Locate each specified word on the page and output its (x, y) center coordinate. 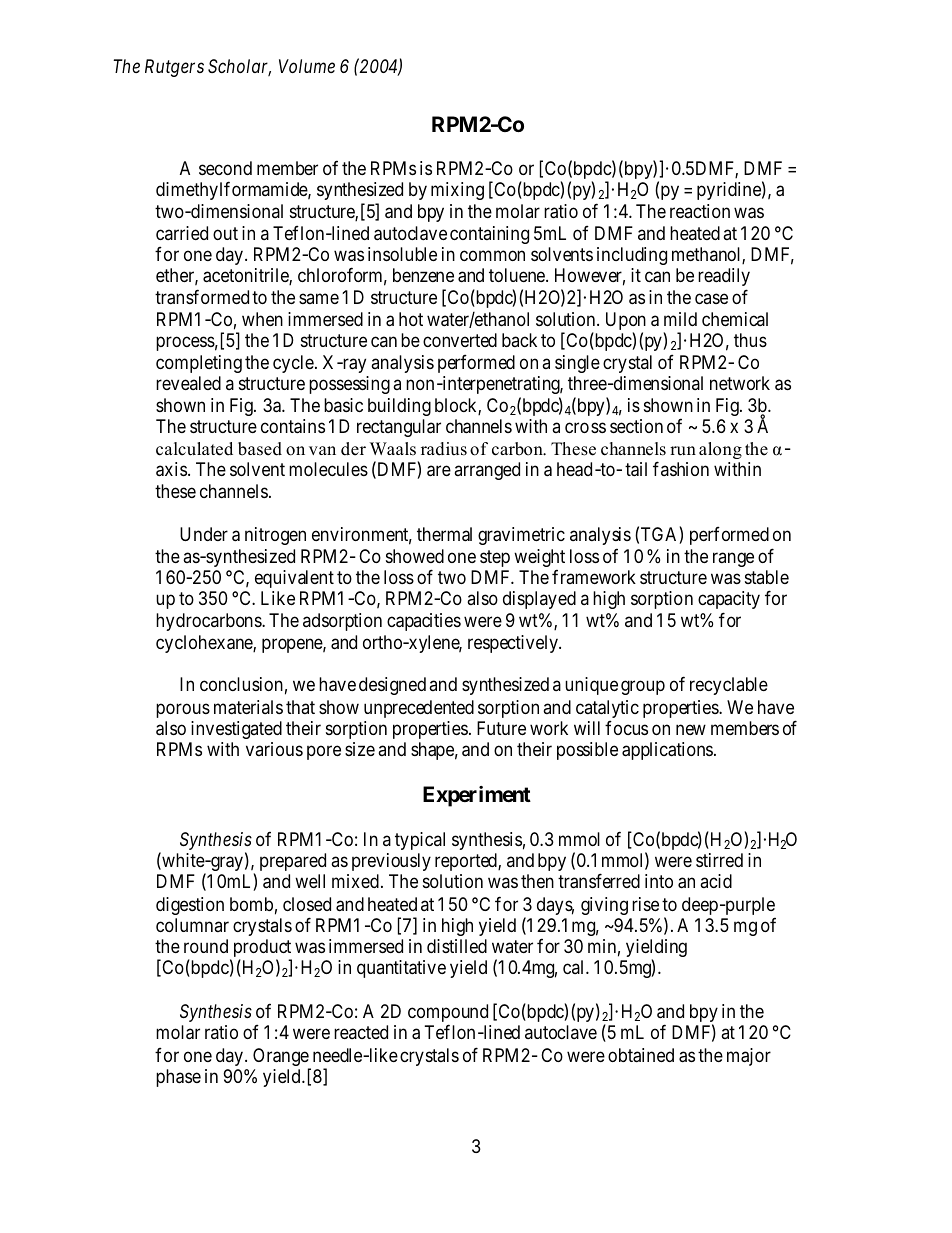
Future (501, 728)
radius (444, 449)
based (260, 449)
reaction (700, 211)
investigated (236, 730)
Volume (307, 66)
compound (448, 1014)
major (749, 1057)
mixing (457, 191)
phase (178, 1078)
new (691, 729)
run (683, 451)
